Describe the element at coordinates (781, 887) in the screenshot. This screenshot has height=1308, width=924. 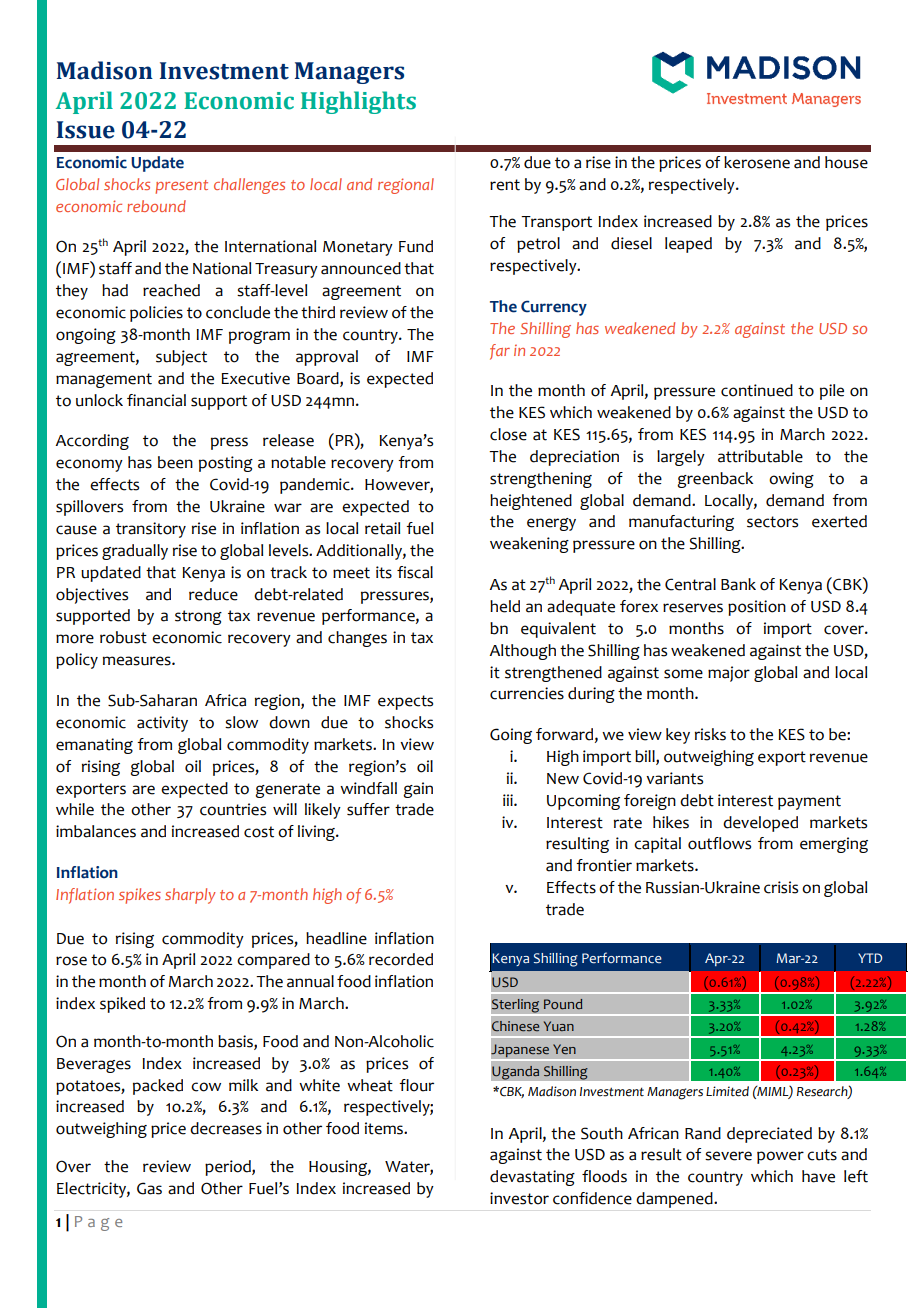
I see `crisis` at that location.
